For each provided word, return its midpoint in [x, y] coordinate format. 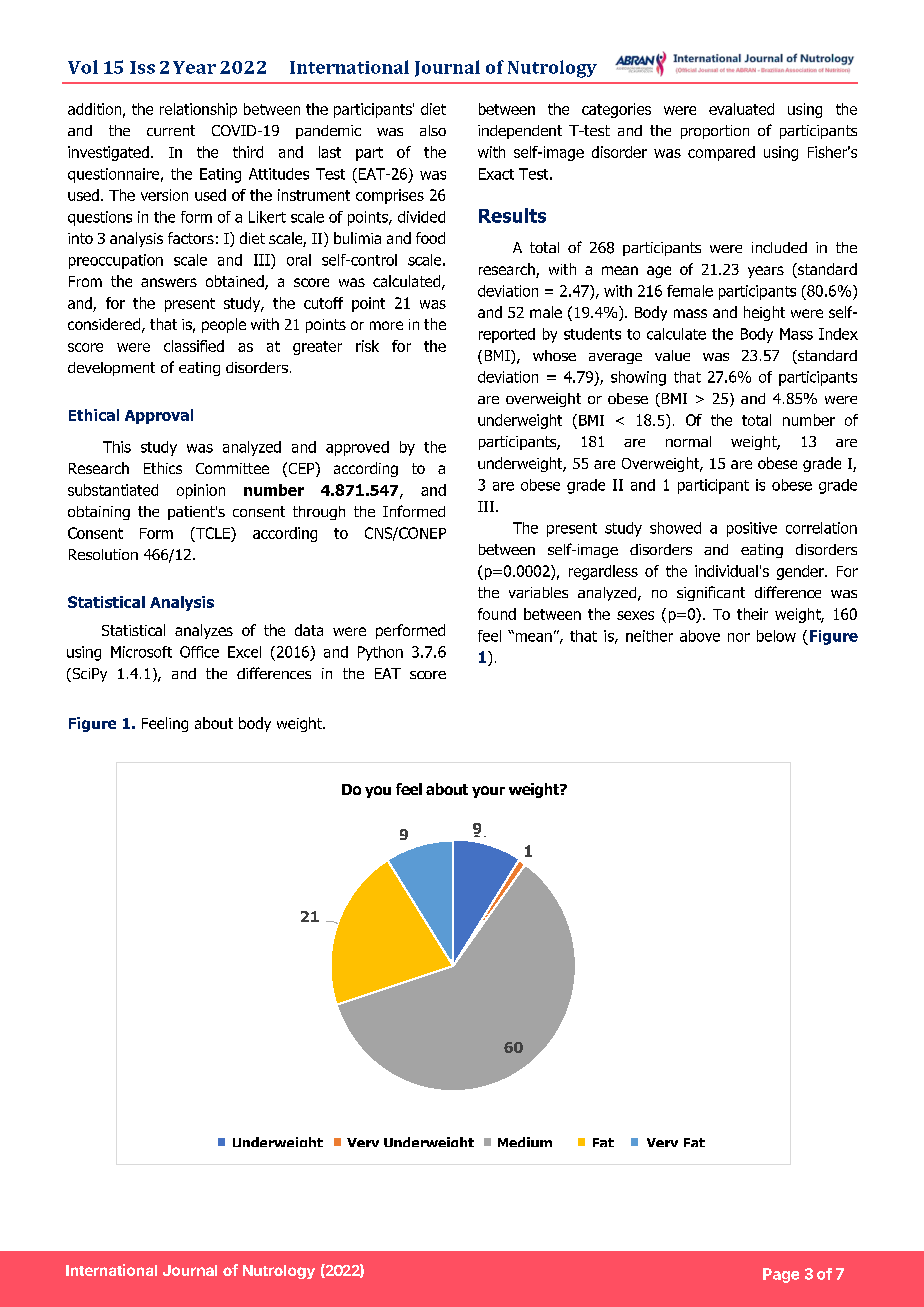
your [488, 792]
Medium [525, 1142]
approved [357, 448]
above [700, 636]
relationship [198, 110]
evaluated [741, 109]
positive [752, 529]
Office [199, 652]
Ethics [163, 468]
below [776, 636]
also [433, 130]
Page [781, 1275]
